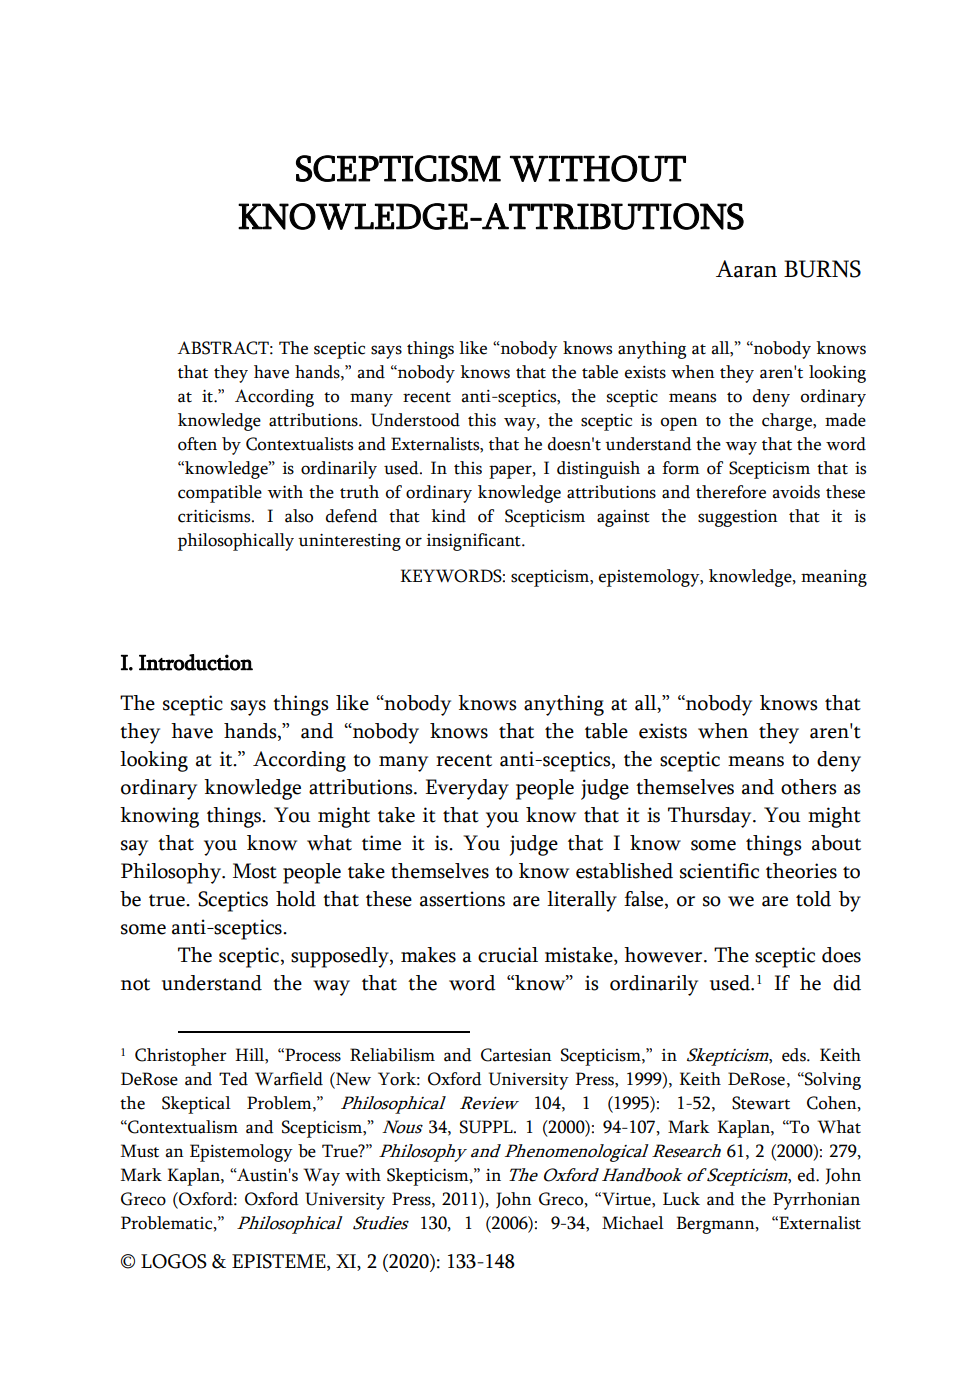 The image size is (976, 1378). I want to click on Understood, so click(415, 420).
